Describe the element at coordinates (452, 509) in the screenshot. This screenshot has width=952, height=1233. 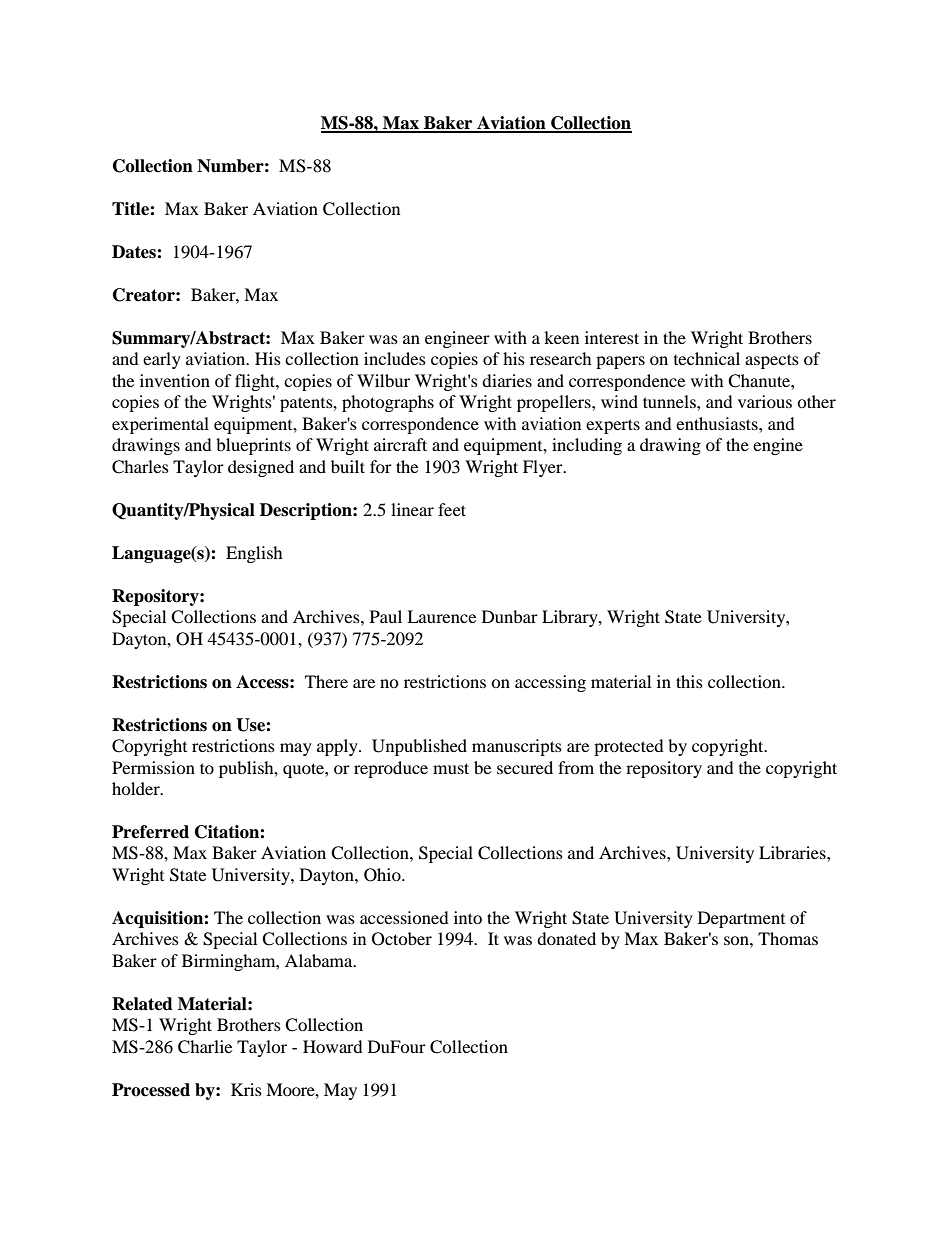
I see `feet` at that location.
